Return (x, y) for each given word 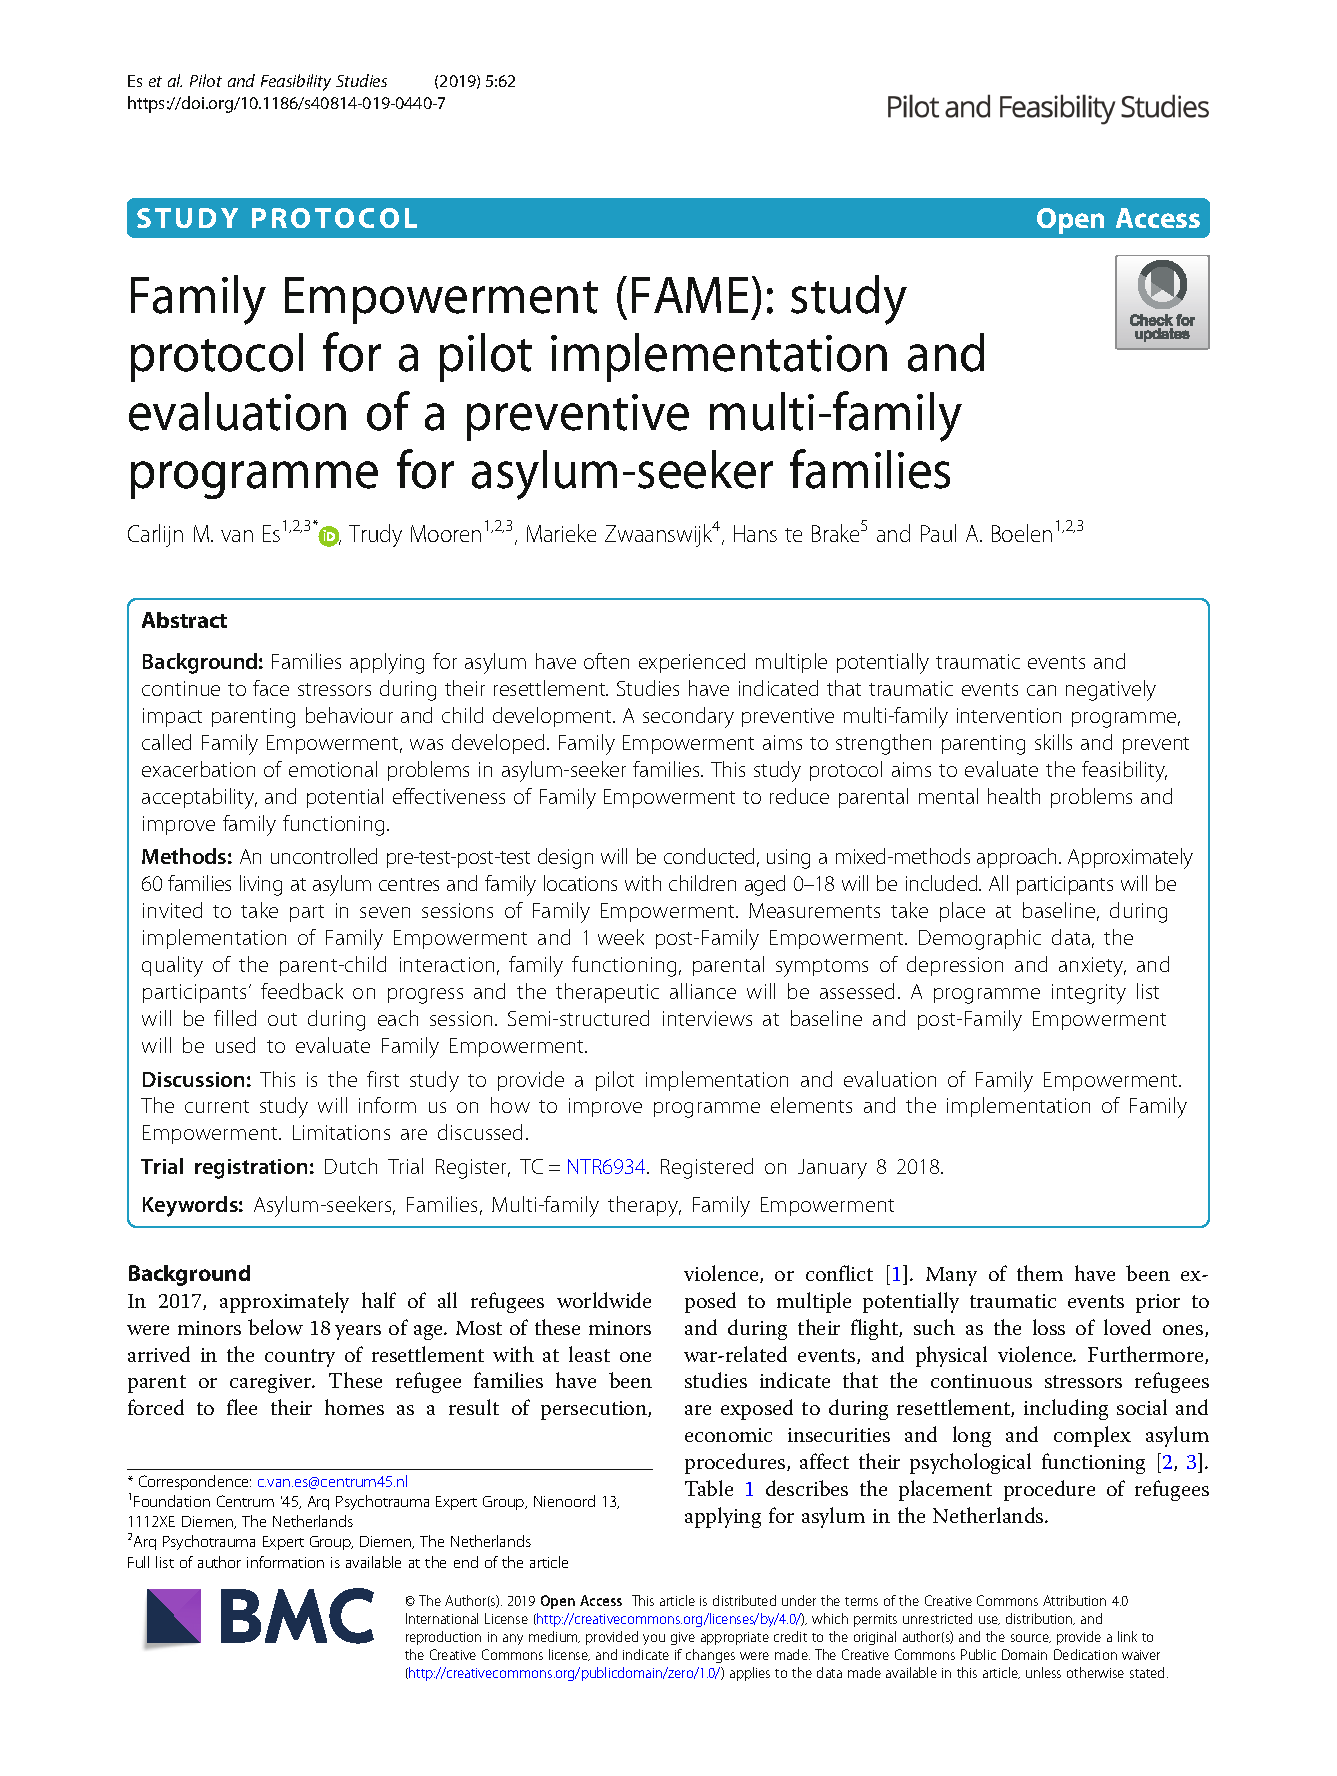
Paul (938, 533)
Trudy (375, 535)
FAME (690, 295)
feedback (302, 991)
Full (138, 1562)
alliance (703, 991)
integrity (1089, 994)
